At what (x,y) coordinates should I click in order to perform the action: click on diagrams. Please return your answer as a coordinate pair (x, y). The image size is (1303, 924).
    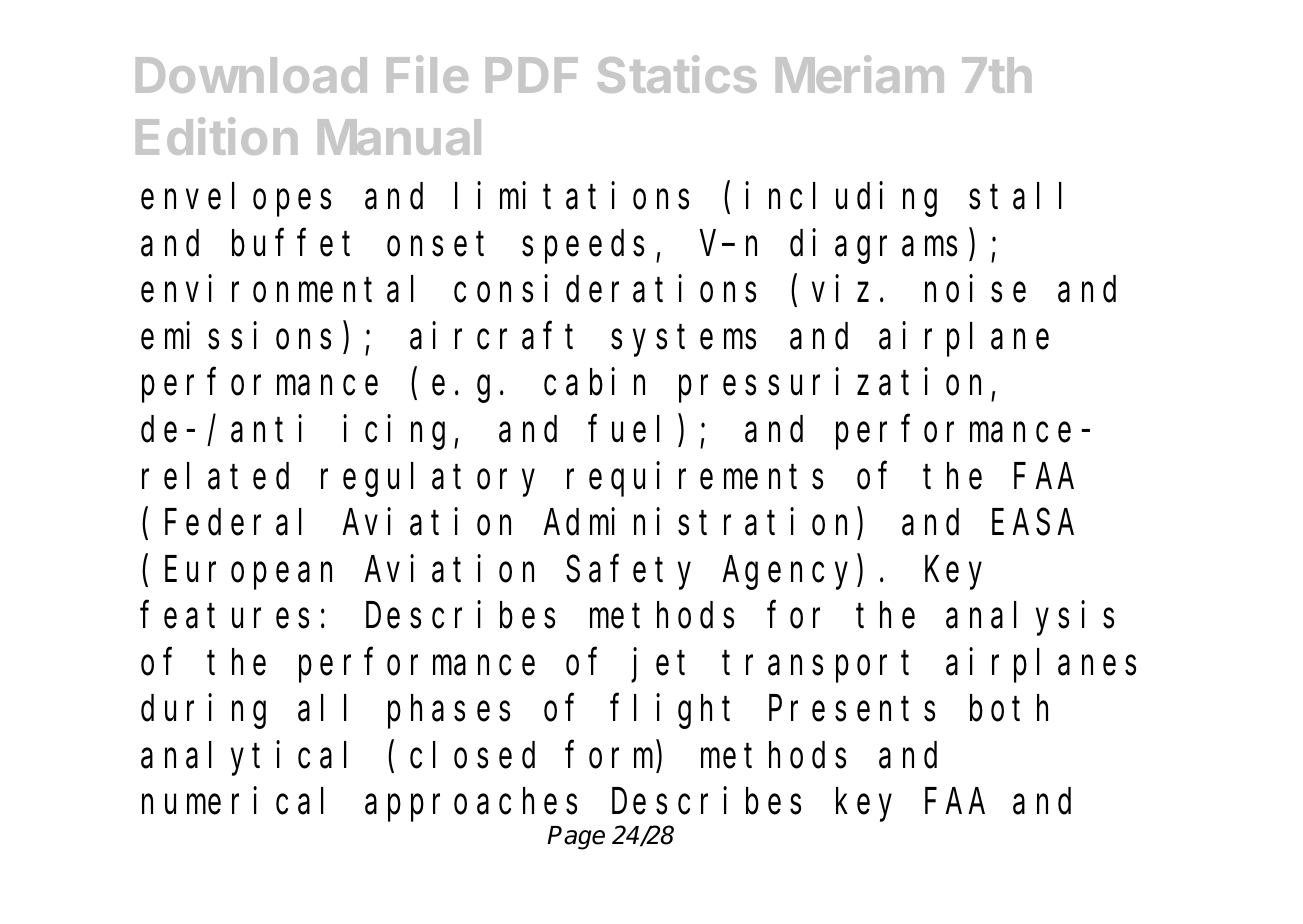
    Looking at the image, I should click on (873, 246).
